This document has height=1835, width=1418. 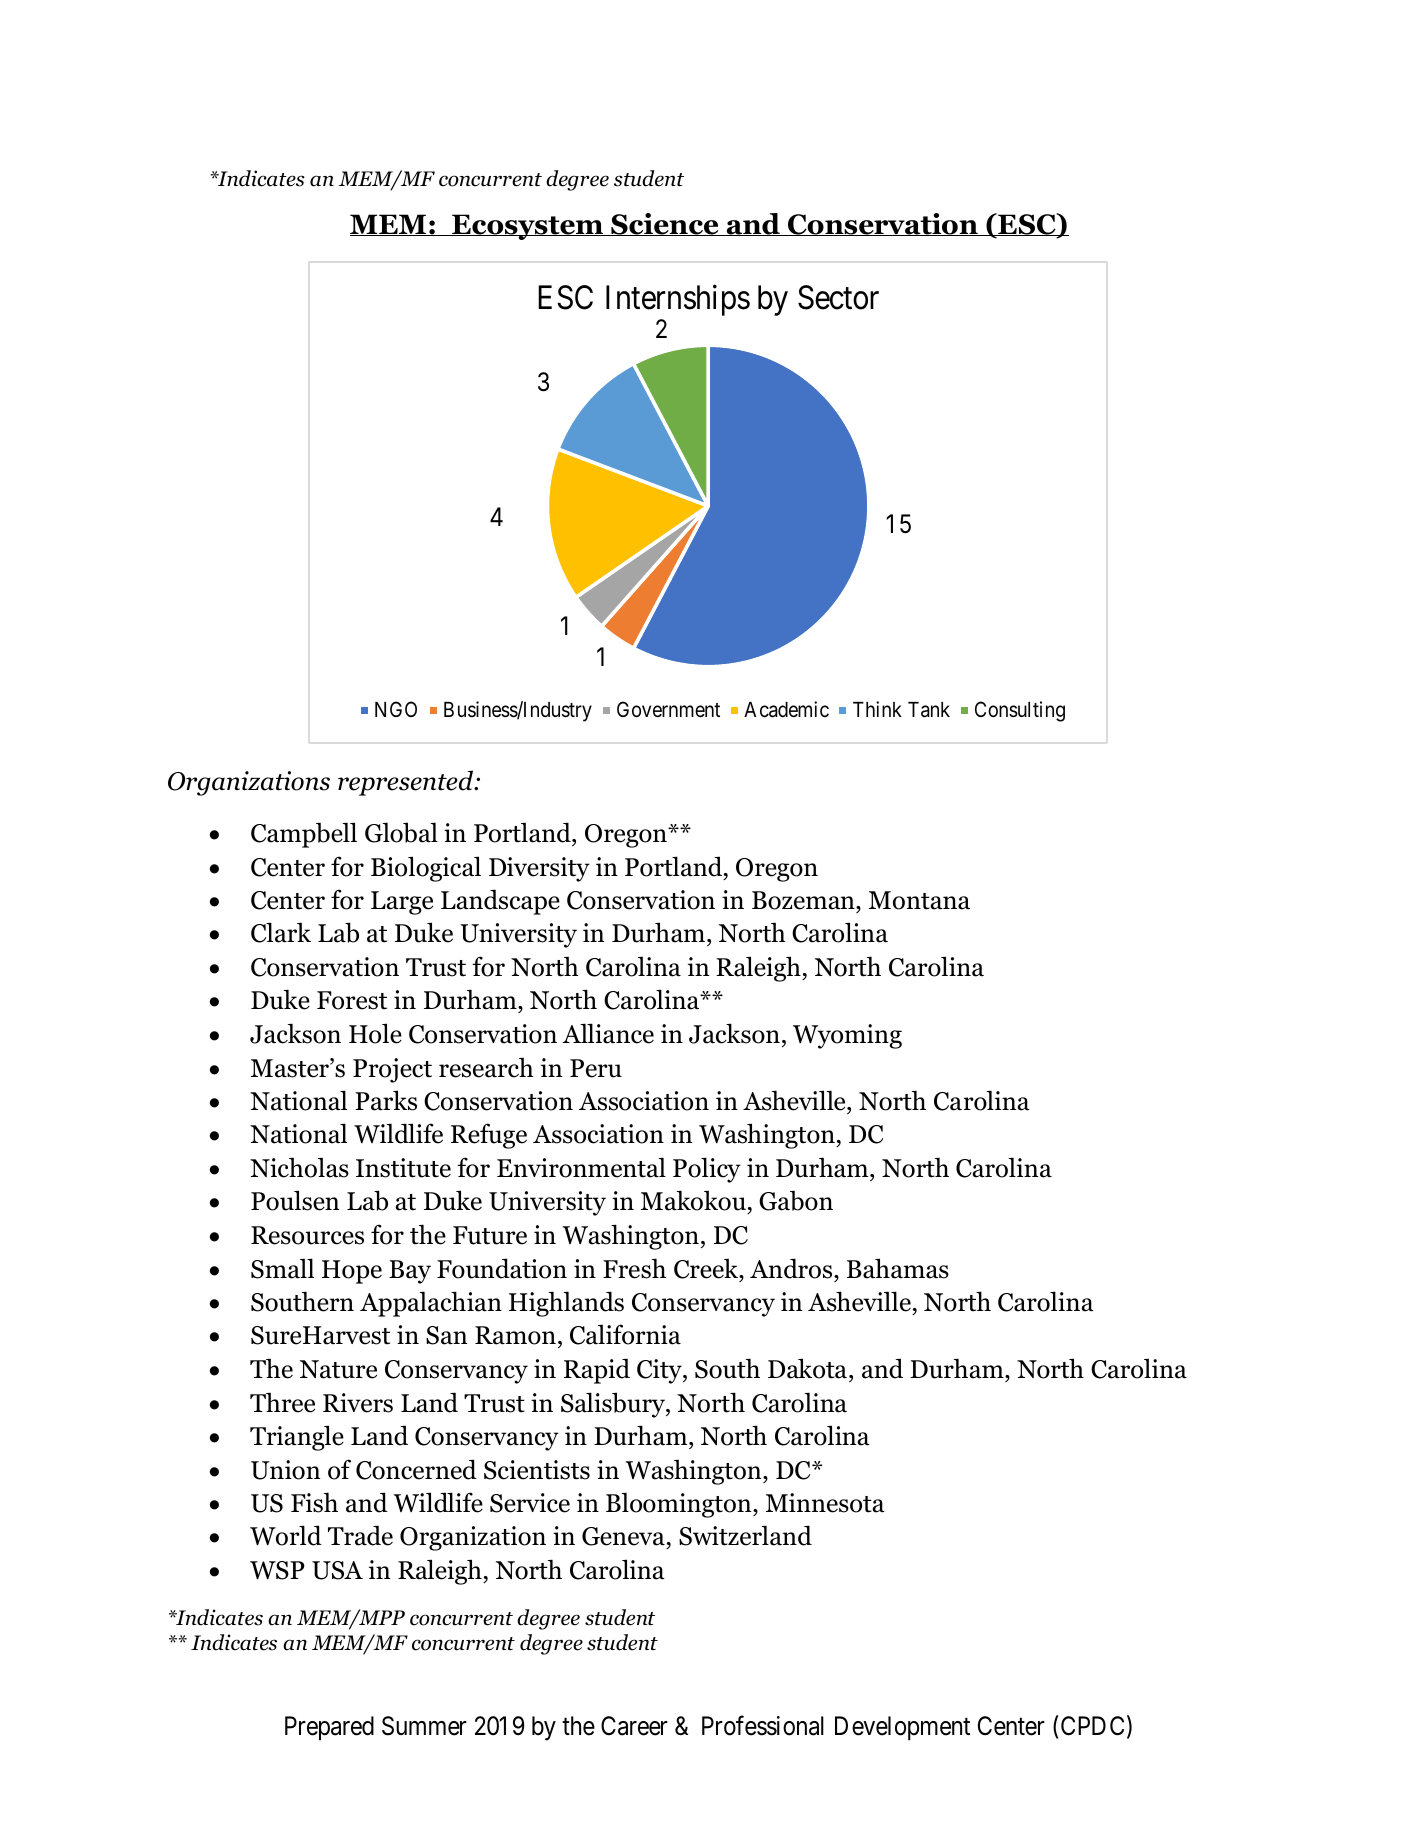 I want to click on Ecosystem, so click(x=528, y=227).
